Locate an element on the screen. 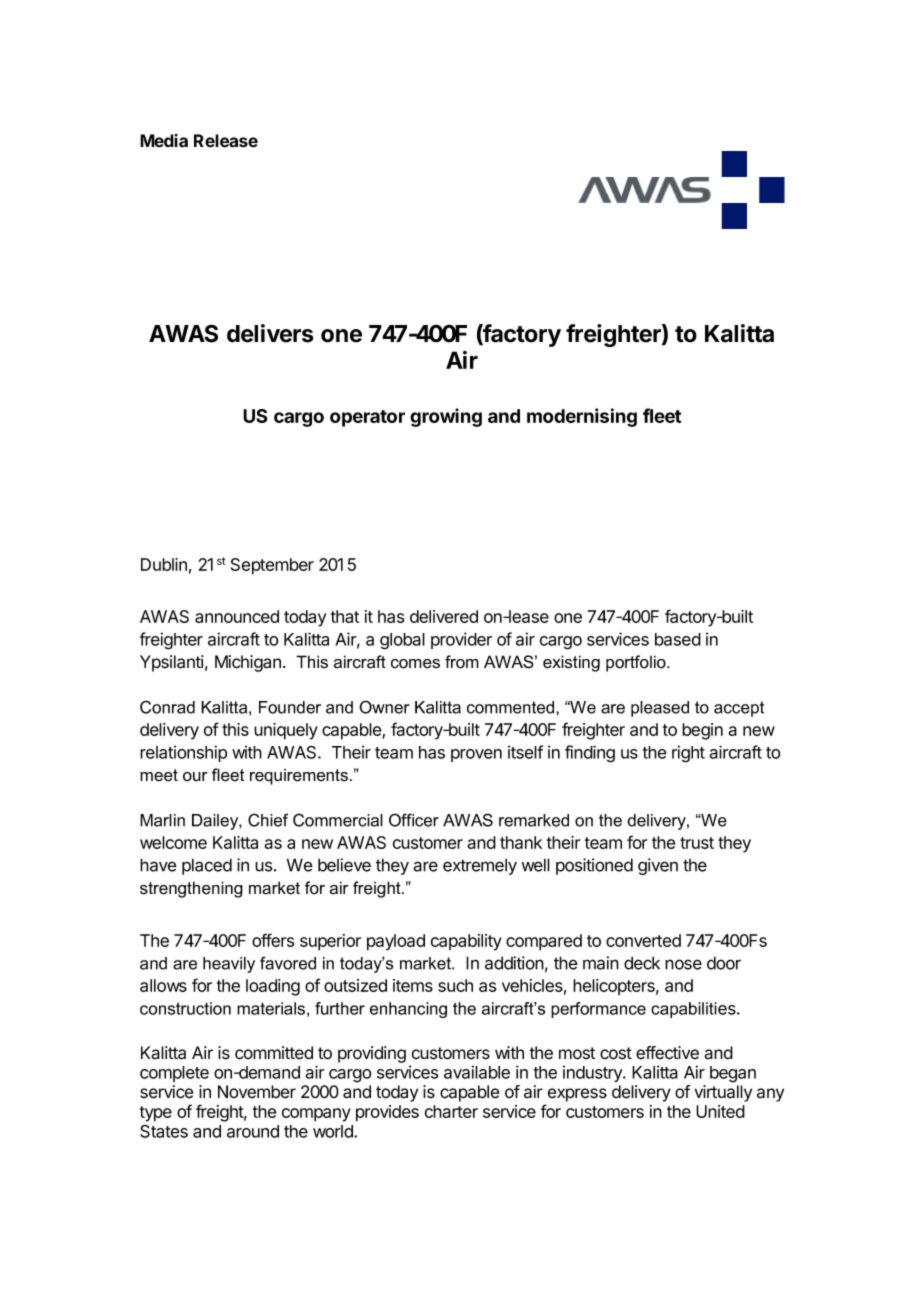  September is located at coordinates (272, 566).
